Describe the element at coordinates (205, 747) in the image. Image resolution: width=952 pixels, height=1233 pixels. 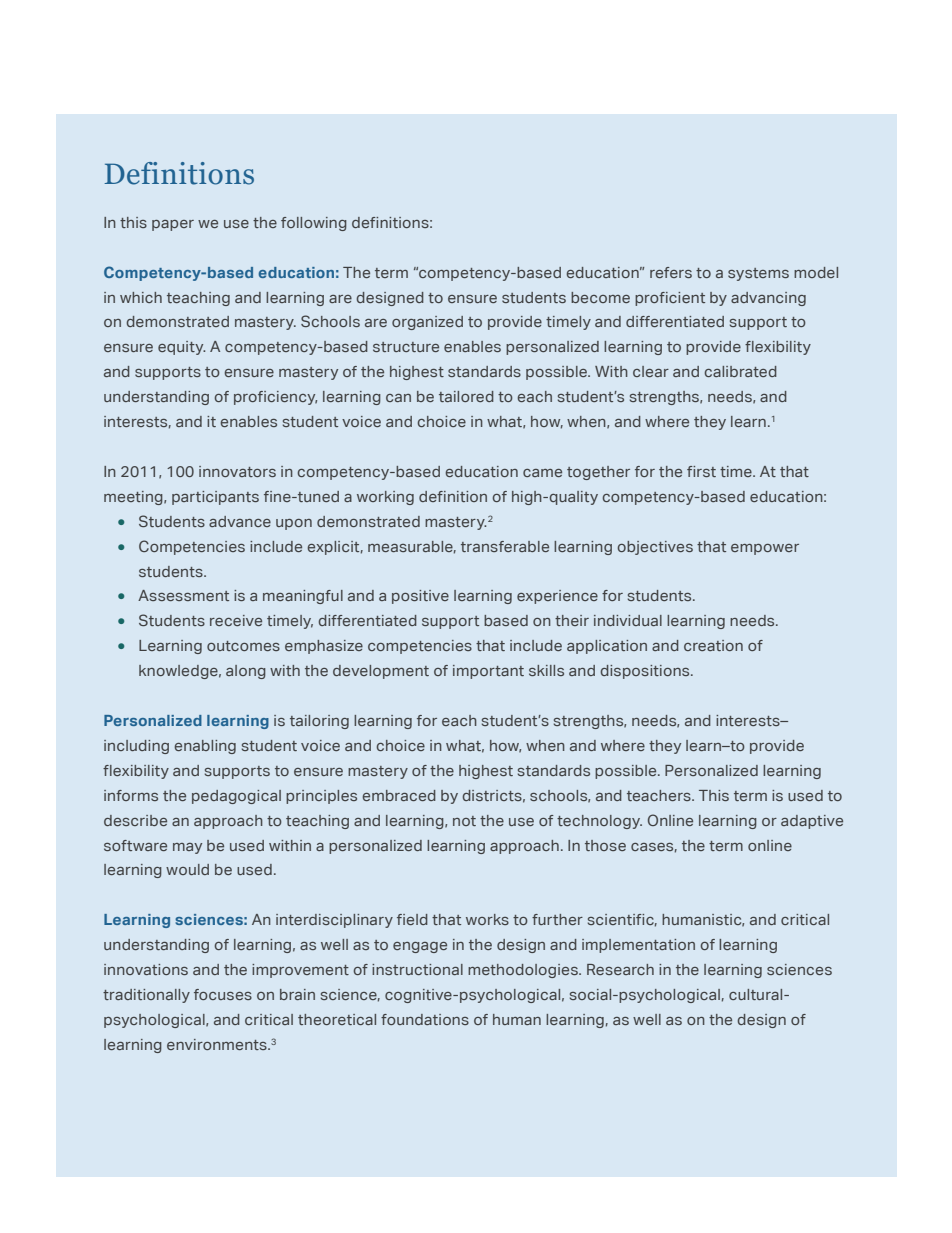
I see `enabling` at that location.
